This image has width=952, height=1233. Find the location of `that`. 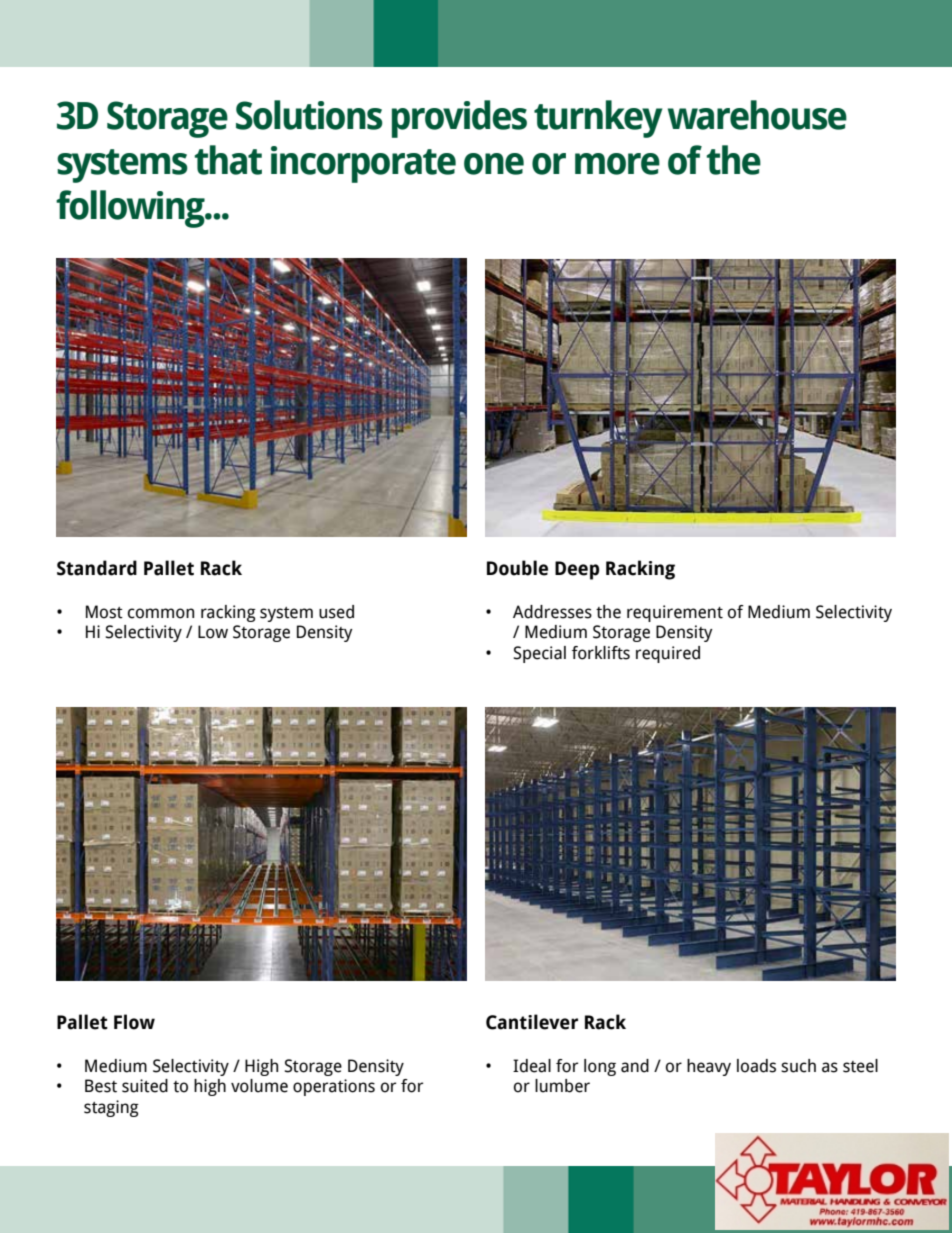

that is located at coordinates (228, 160).
